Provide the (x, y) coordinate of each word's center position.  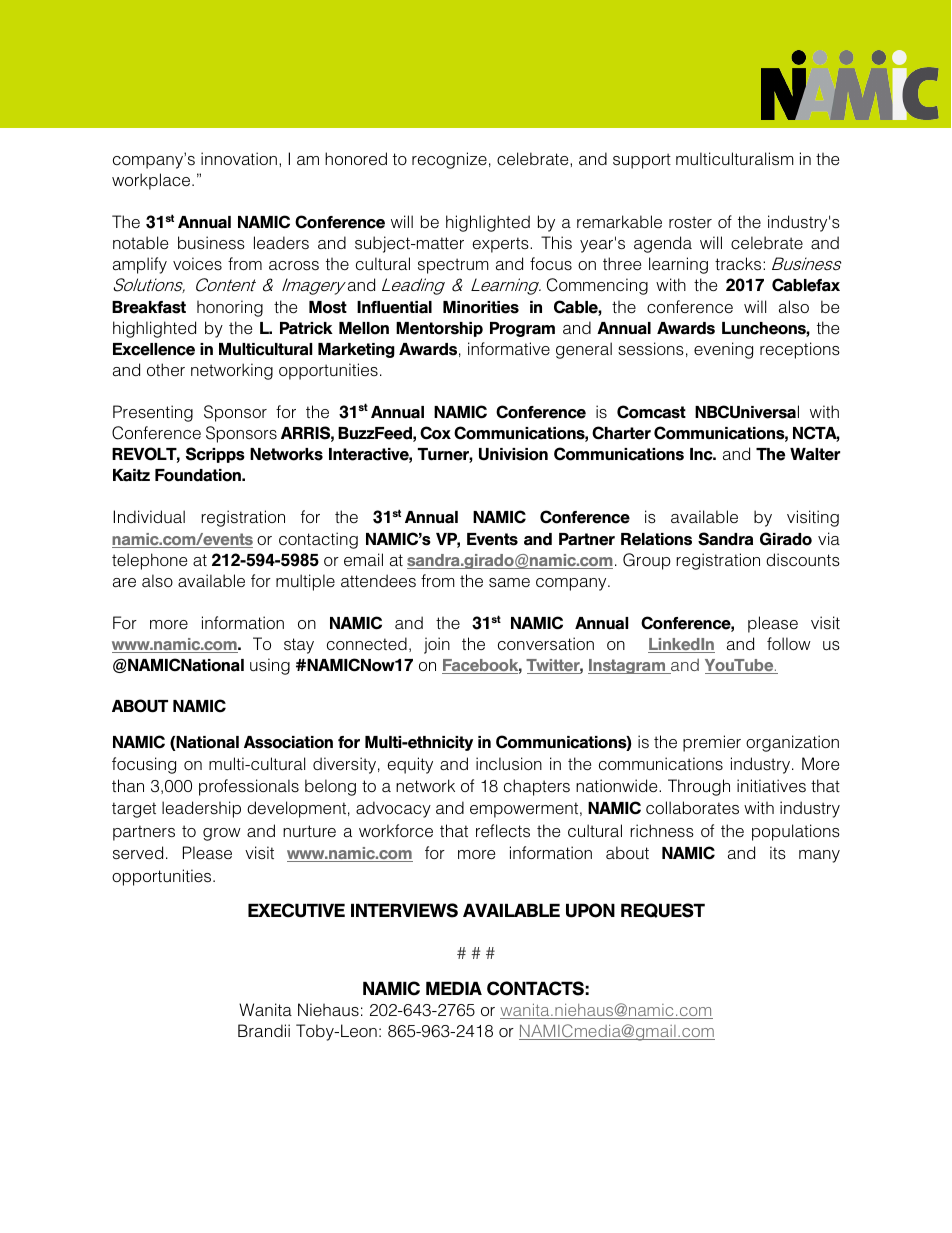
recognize (449, 160)
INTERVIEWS (404, 910)
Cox (435, 433)
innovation (239, 158)
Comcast (651, 412)
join (437, 645)
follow (789, 643)
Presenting (153, 413)
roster (690, 222)
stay (299, 646)
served (138, 853)
